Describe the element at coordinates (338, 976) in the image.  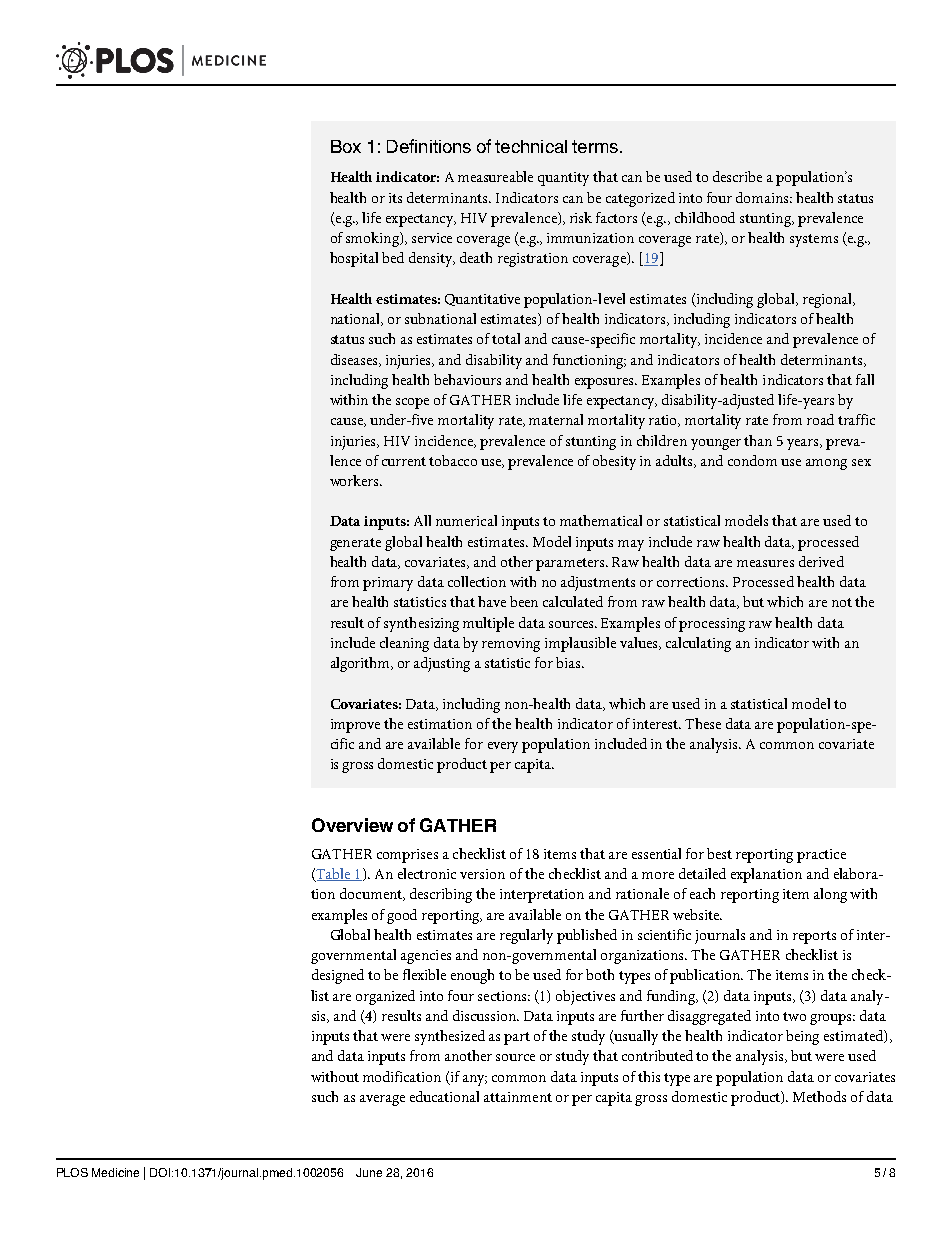
I see `designed` at that location.
